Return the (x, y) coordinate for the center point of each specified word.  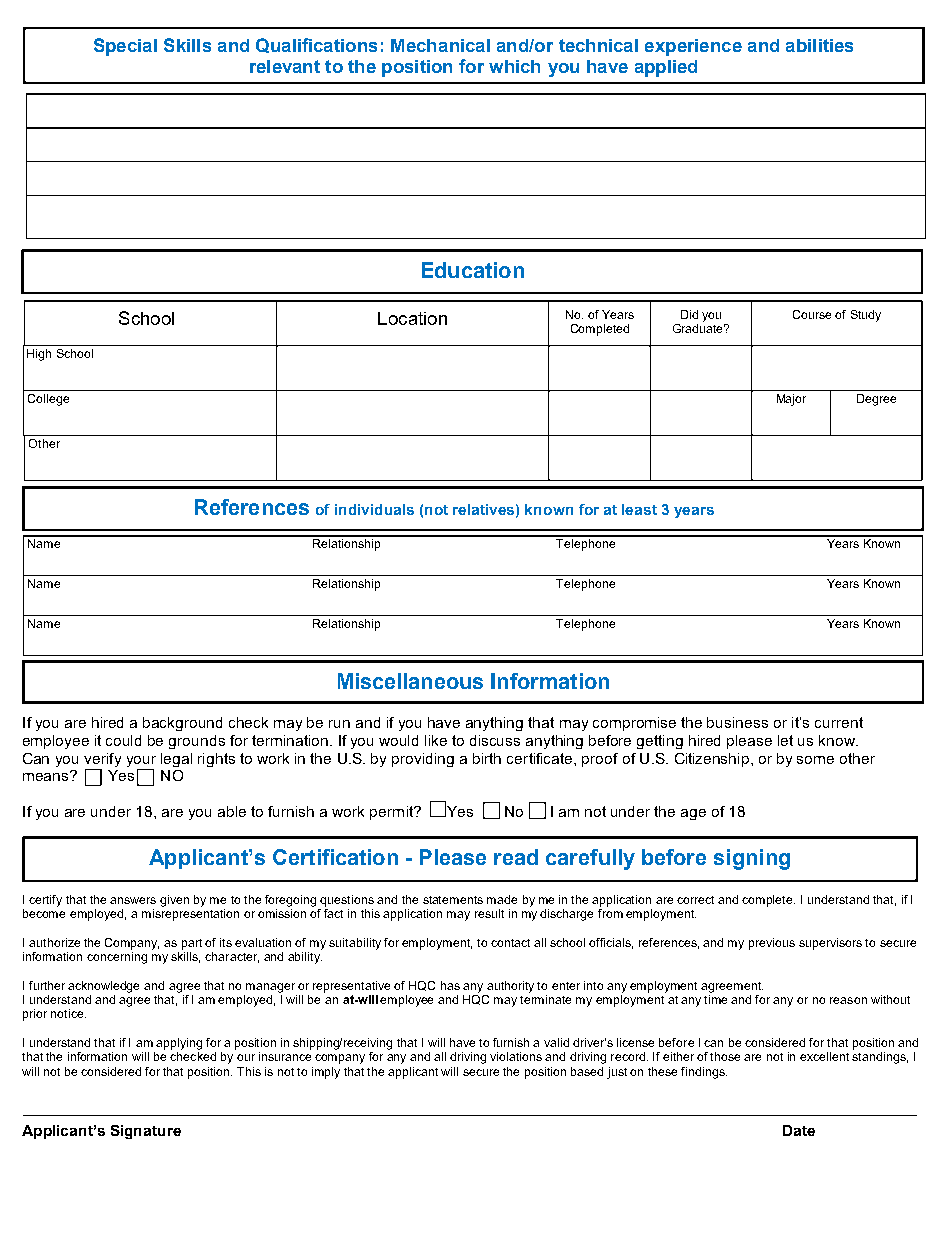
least (639, 509)
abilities (819, 45)
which (514, 66)
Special (125, 47)
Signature (146, 1132)
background (182, 724)
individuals (374, 509)
